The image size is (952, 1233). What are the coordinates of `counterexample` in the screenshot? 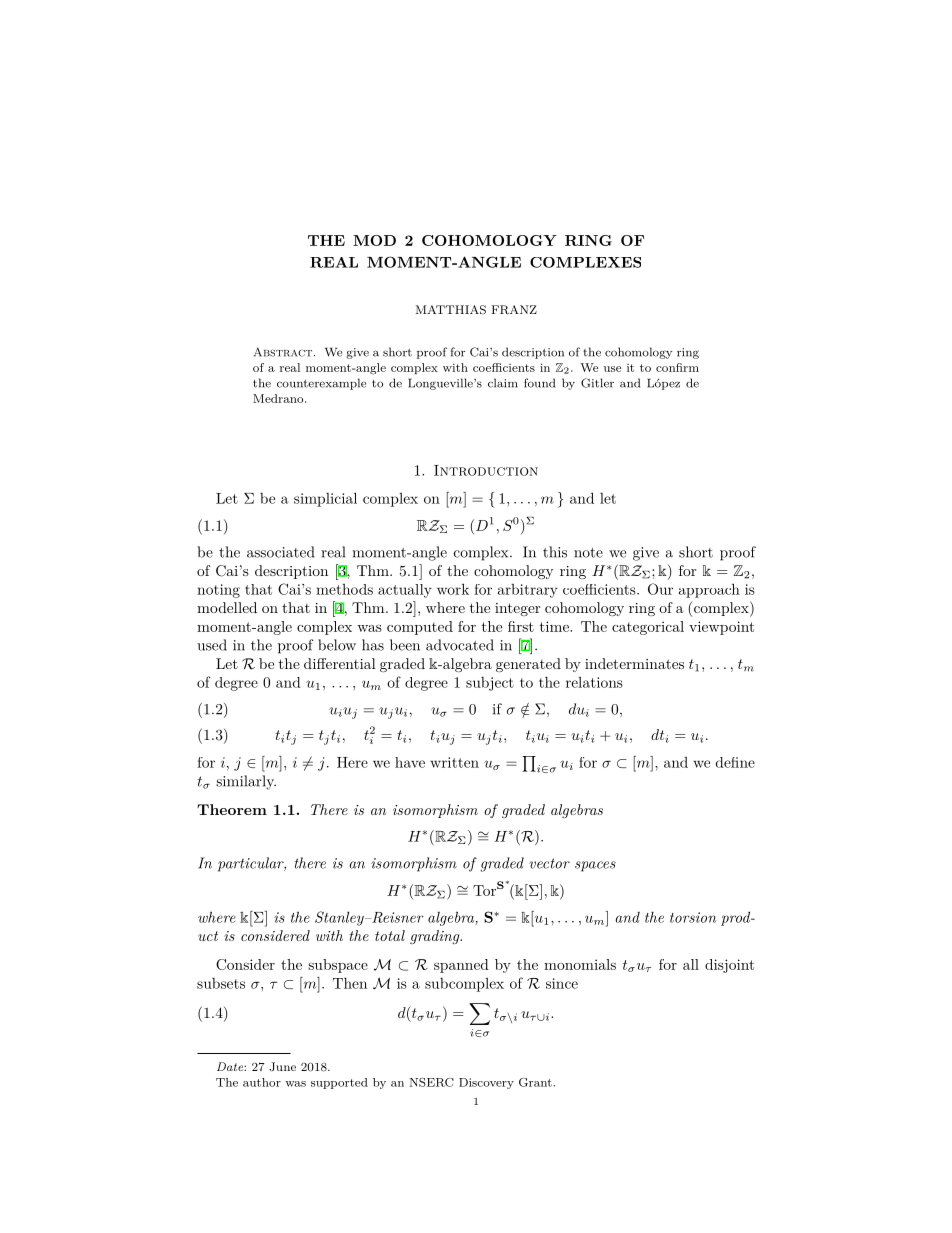 It's located at (321, 384).
